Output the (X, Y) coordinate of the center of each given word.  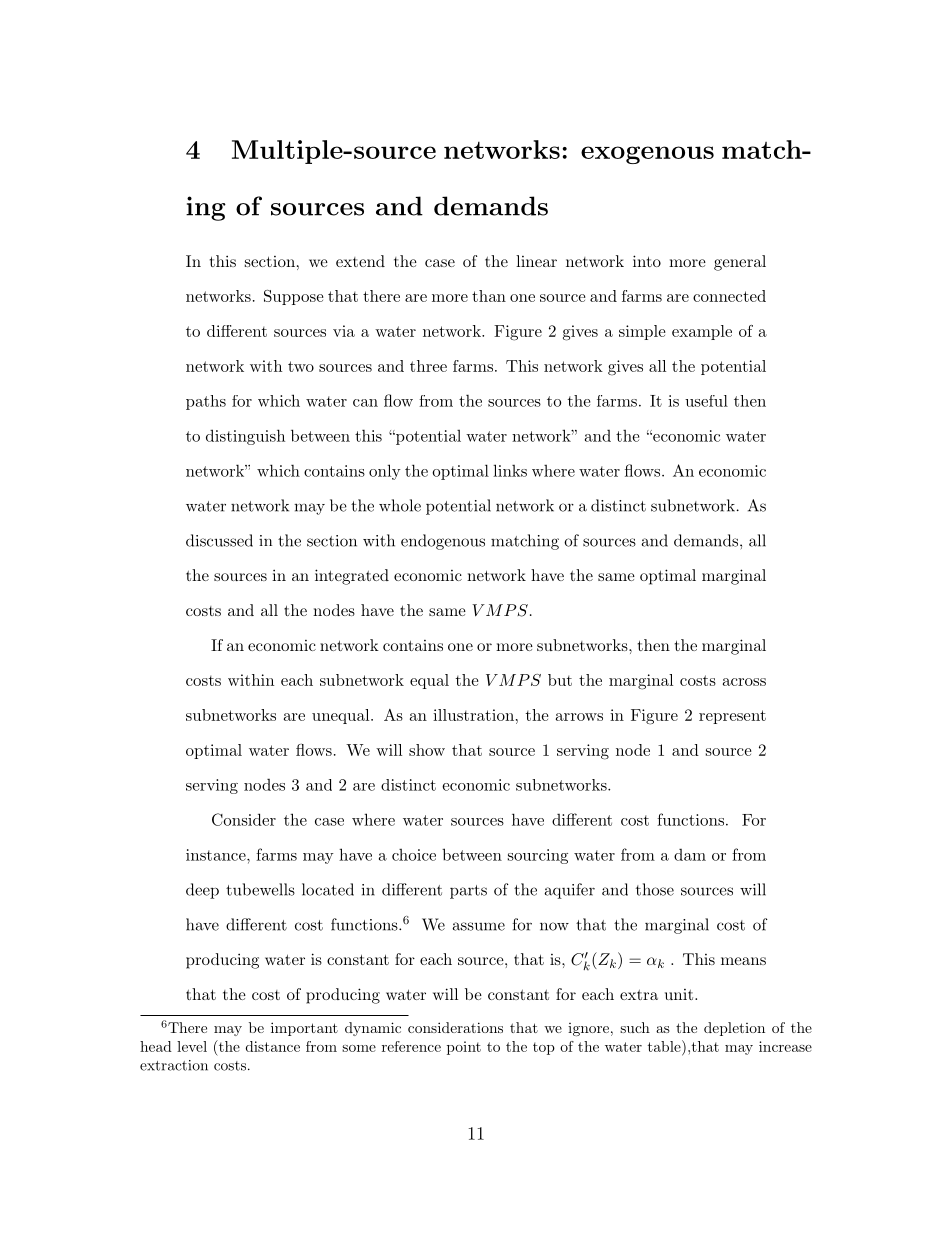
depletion (734, 1029)
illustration (473, 715)
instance (217, 855)
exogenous (647, 155)
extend (360, 261)
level (192, 1046)
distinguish (245, 437)
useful (706, 401)
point (464, 1048)
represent (732, 717)
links (510, 470)
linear (536, 261)
